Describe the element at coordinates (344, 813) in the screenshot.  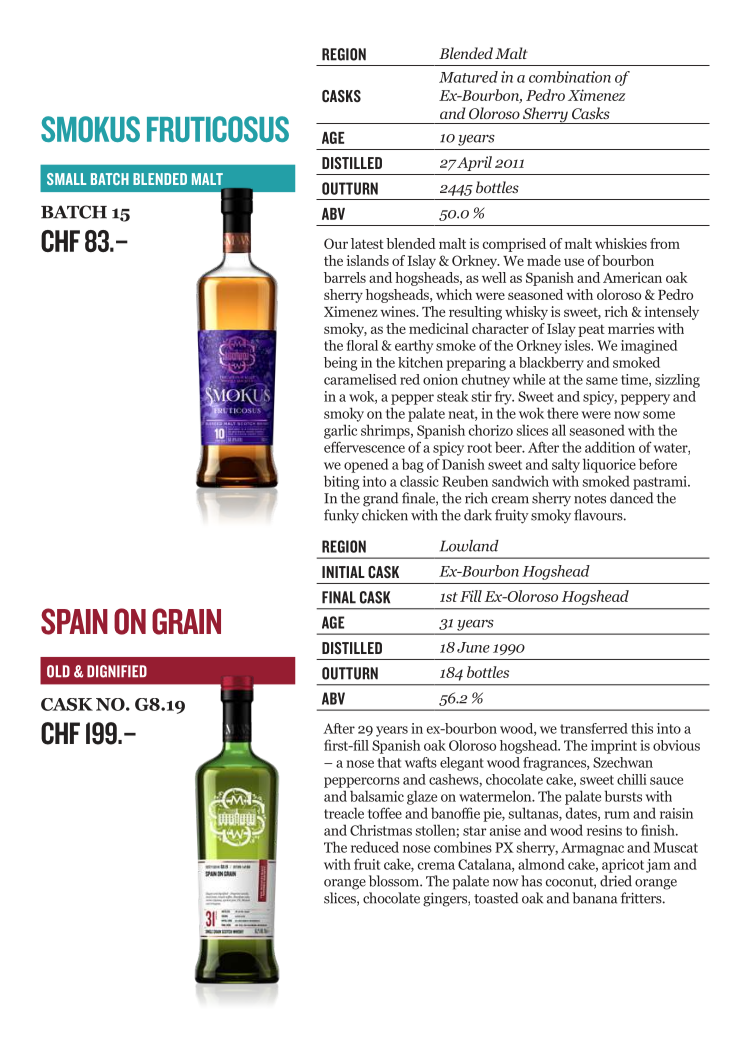
I see `treacle` at that location.
